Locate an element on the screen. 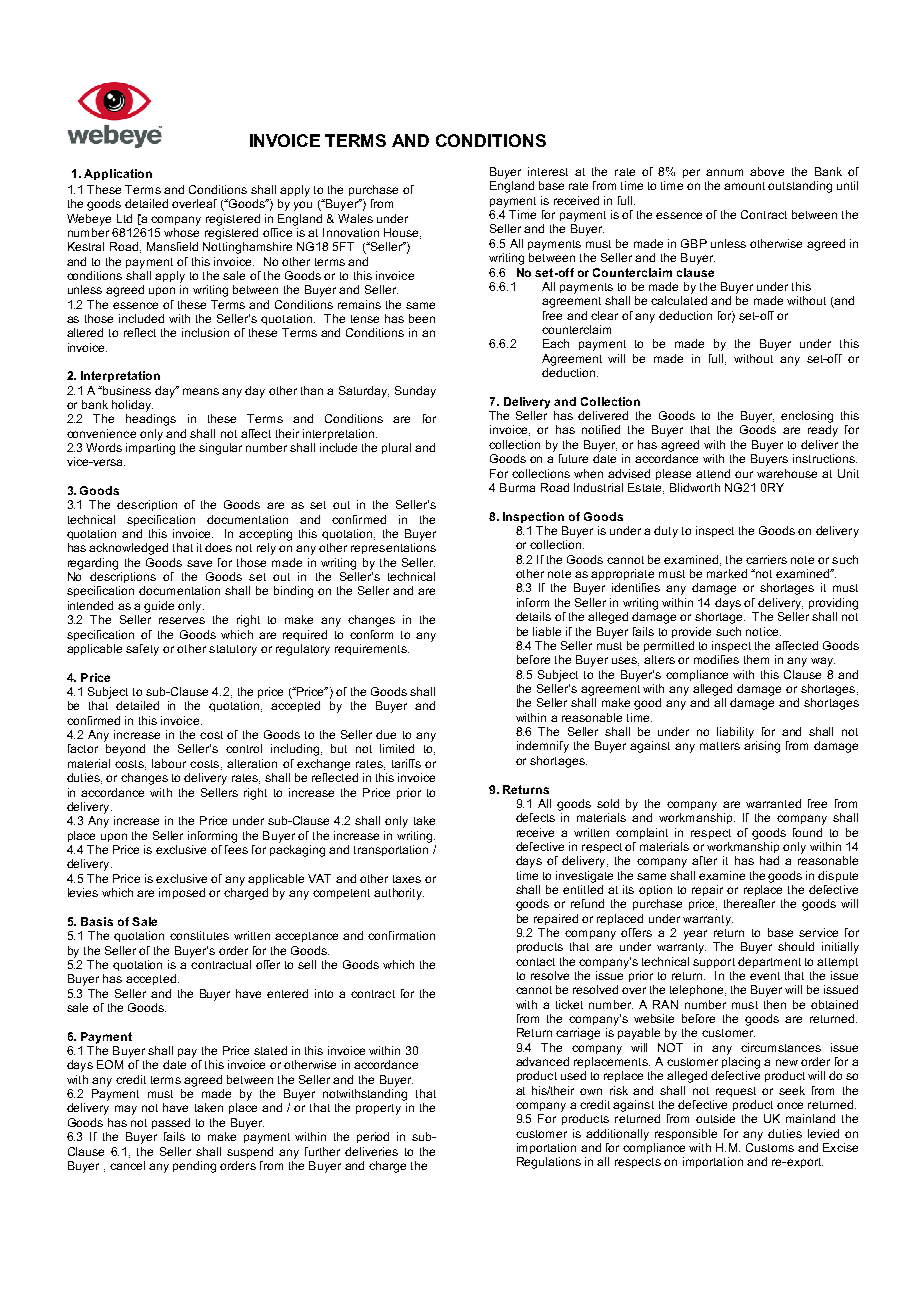 The height and width of the screenshot is (1308, 924). fees is located at coordinates (236, 848).
